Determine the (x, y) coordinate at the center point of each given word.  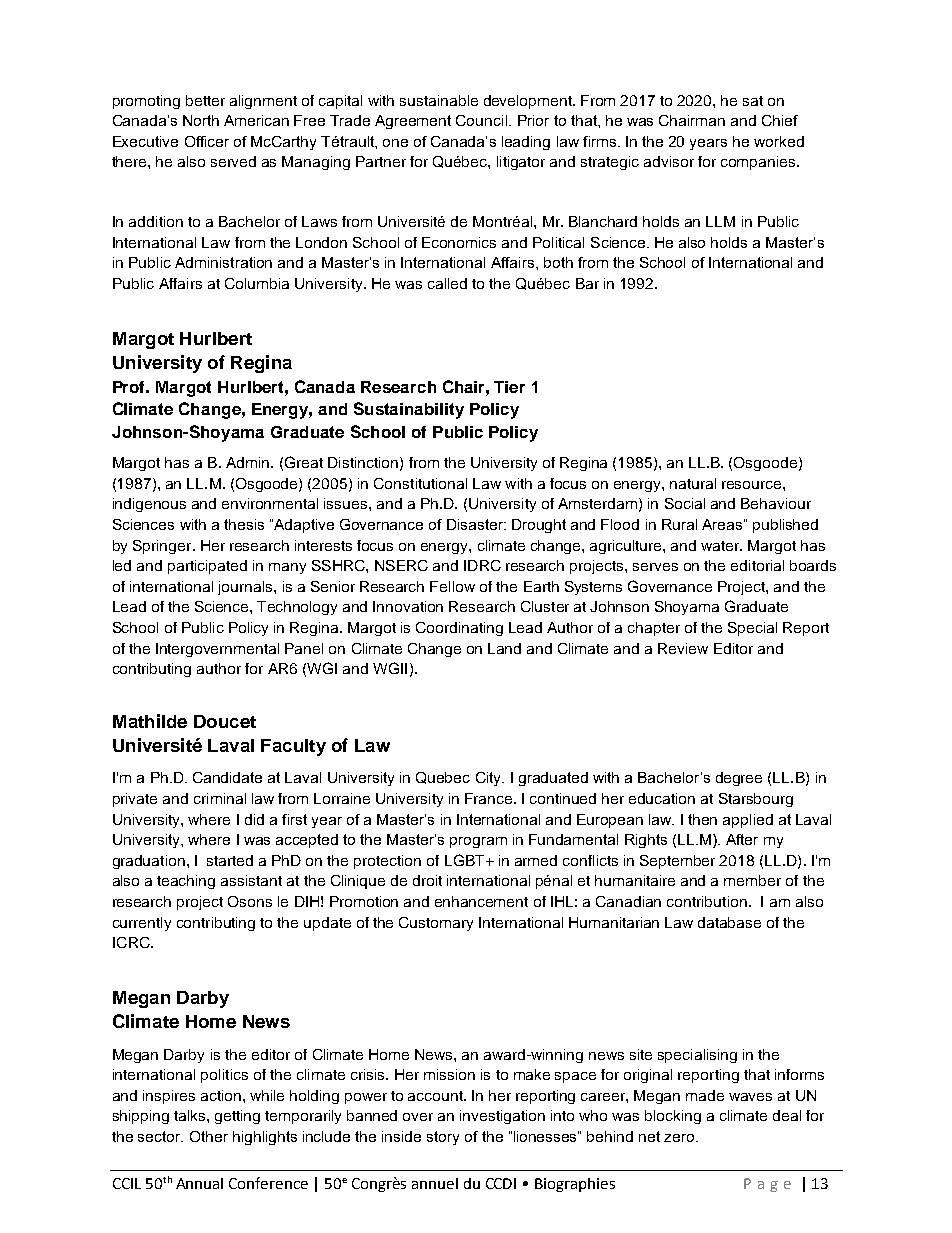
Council (481, 120)
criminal (220, 798)
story (443, 1138)
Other (209, 1136)
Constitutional (420, 483)
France (490, 798)
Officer (207, 141)
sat (753, 101)
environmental (270, 503)
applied (748, 821)
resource (753, 485)
